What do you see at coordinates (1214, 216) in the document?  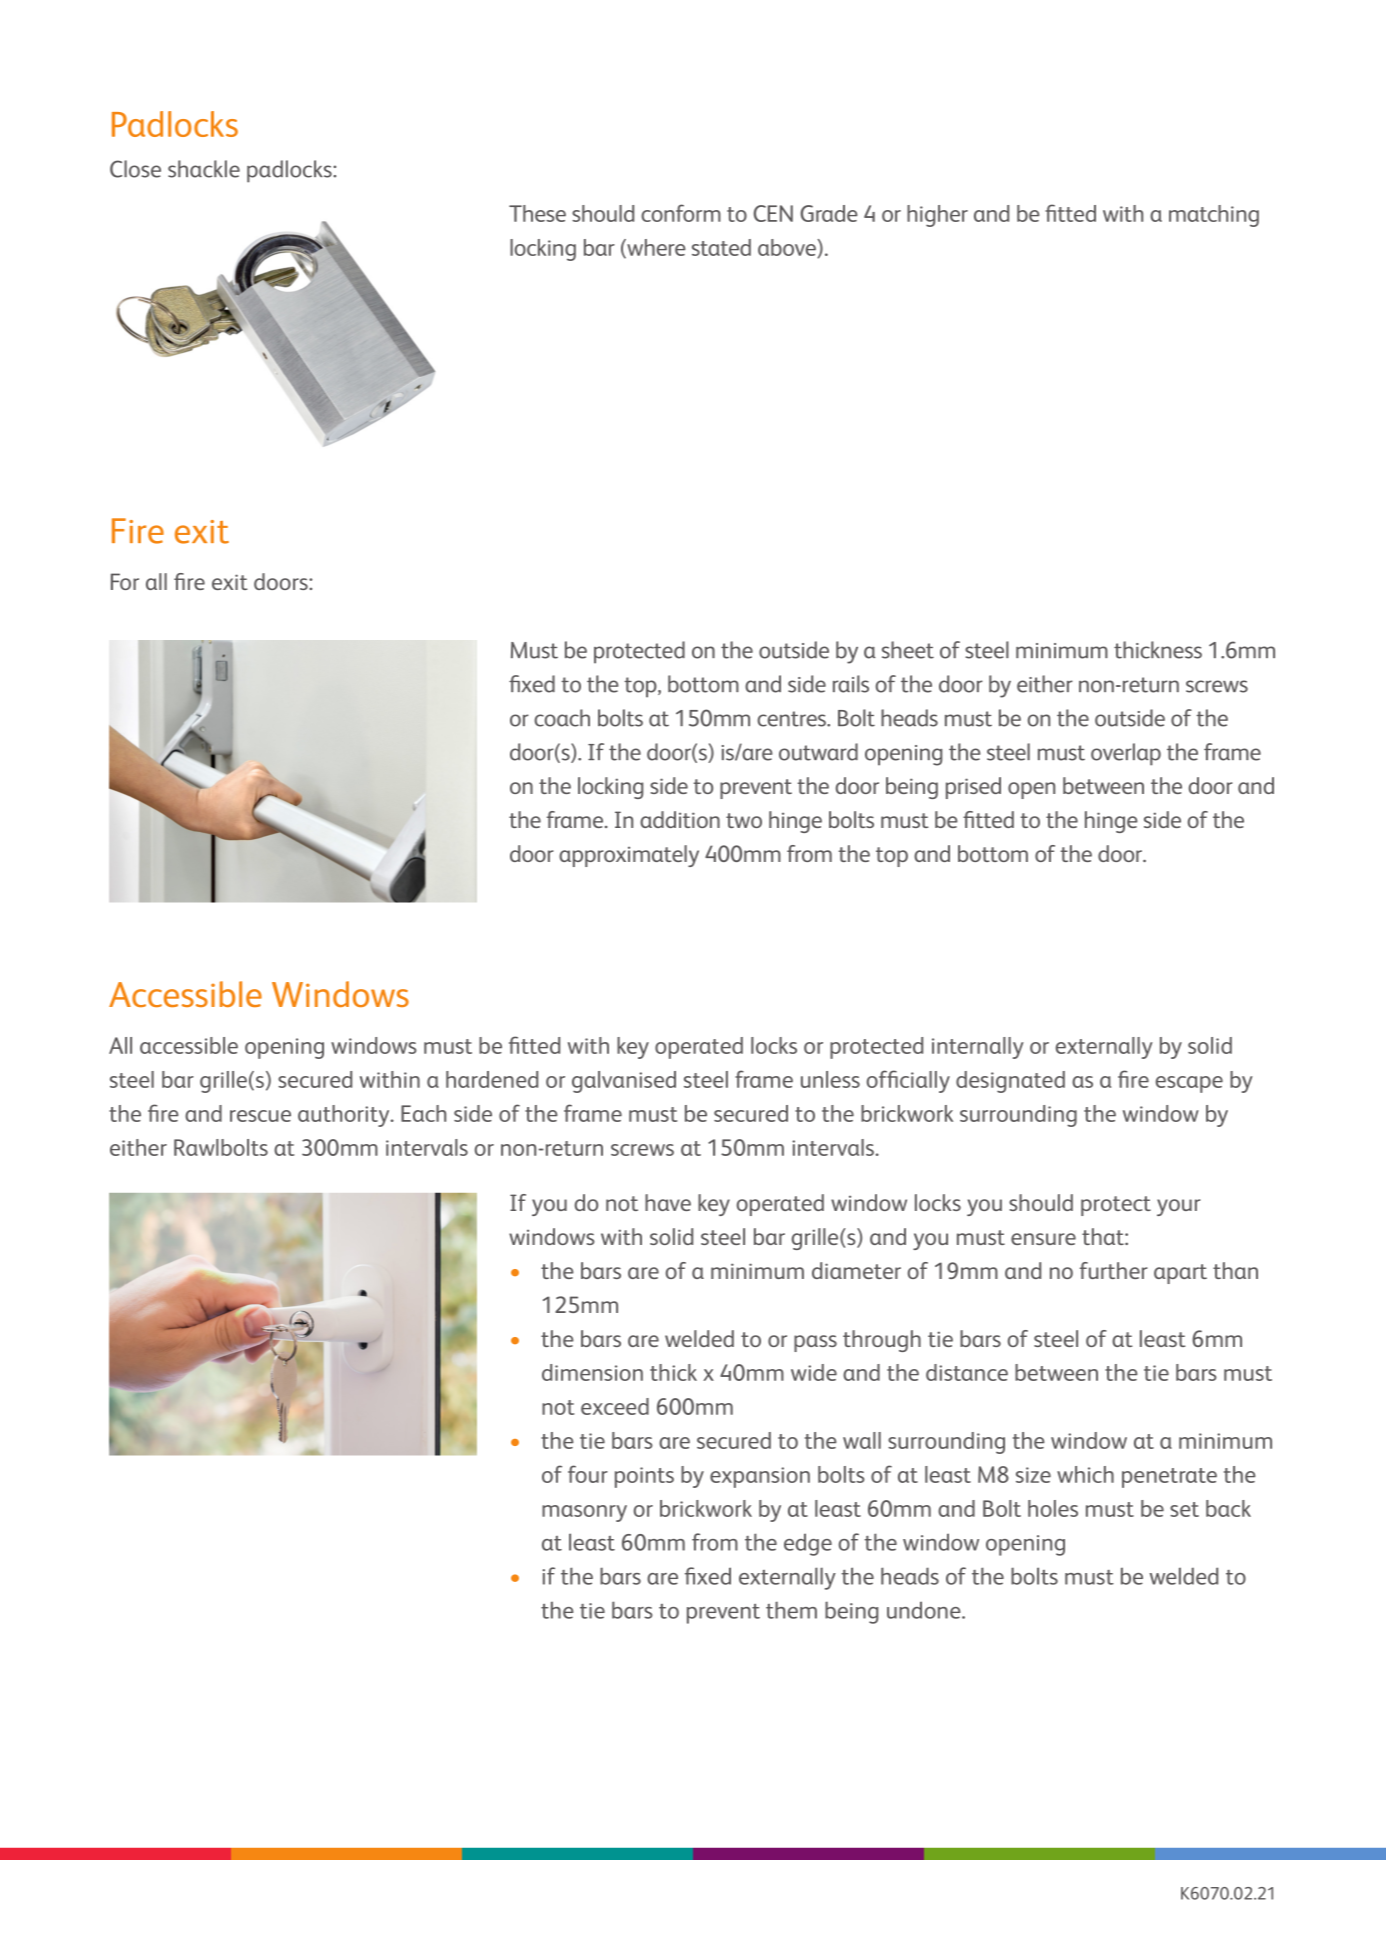 I see `matching` at bounding box center [1214, 216].
